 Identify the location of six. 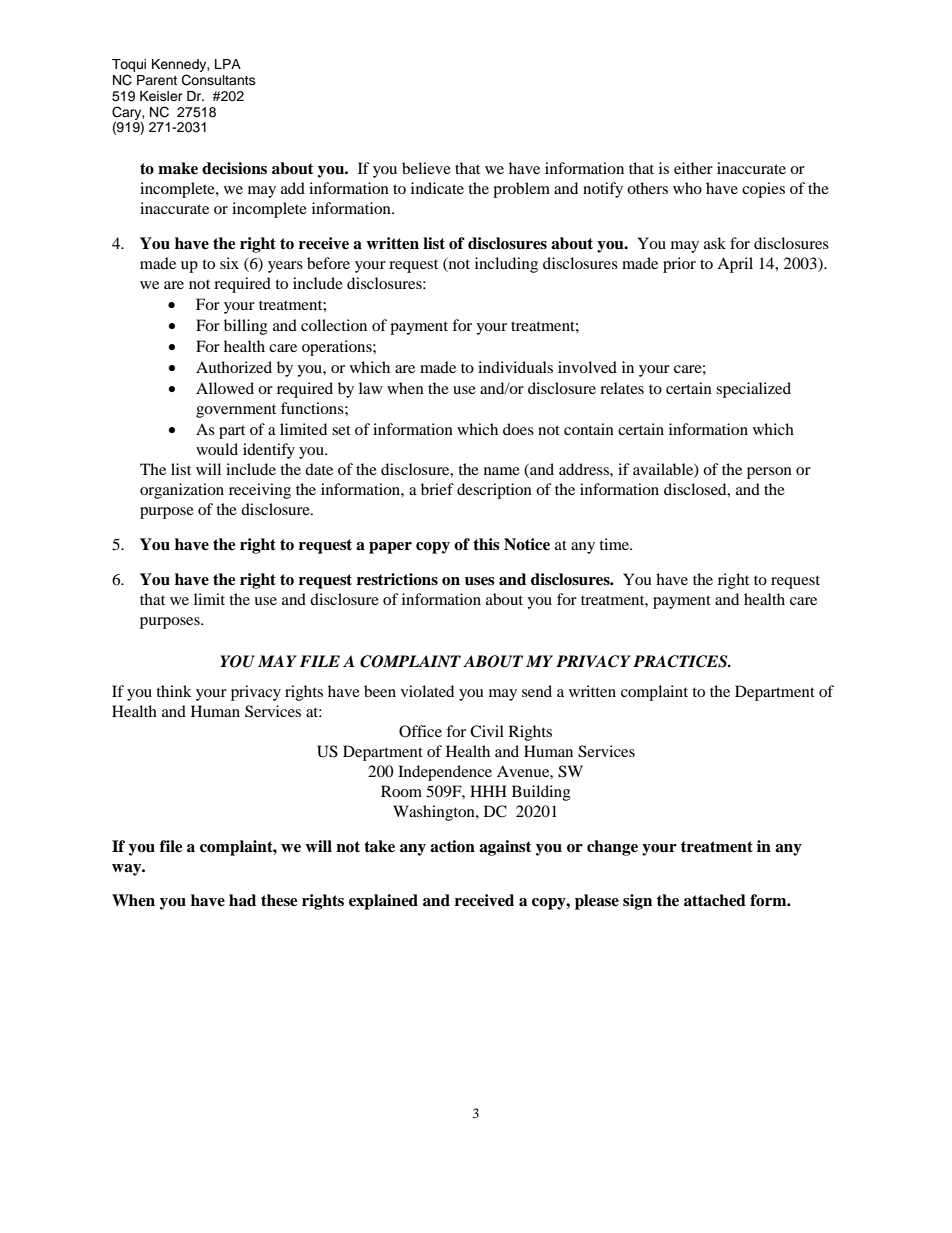
(229, 263).
